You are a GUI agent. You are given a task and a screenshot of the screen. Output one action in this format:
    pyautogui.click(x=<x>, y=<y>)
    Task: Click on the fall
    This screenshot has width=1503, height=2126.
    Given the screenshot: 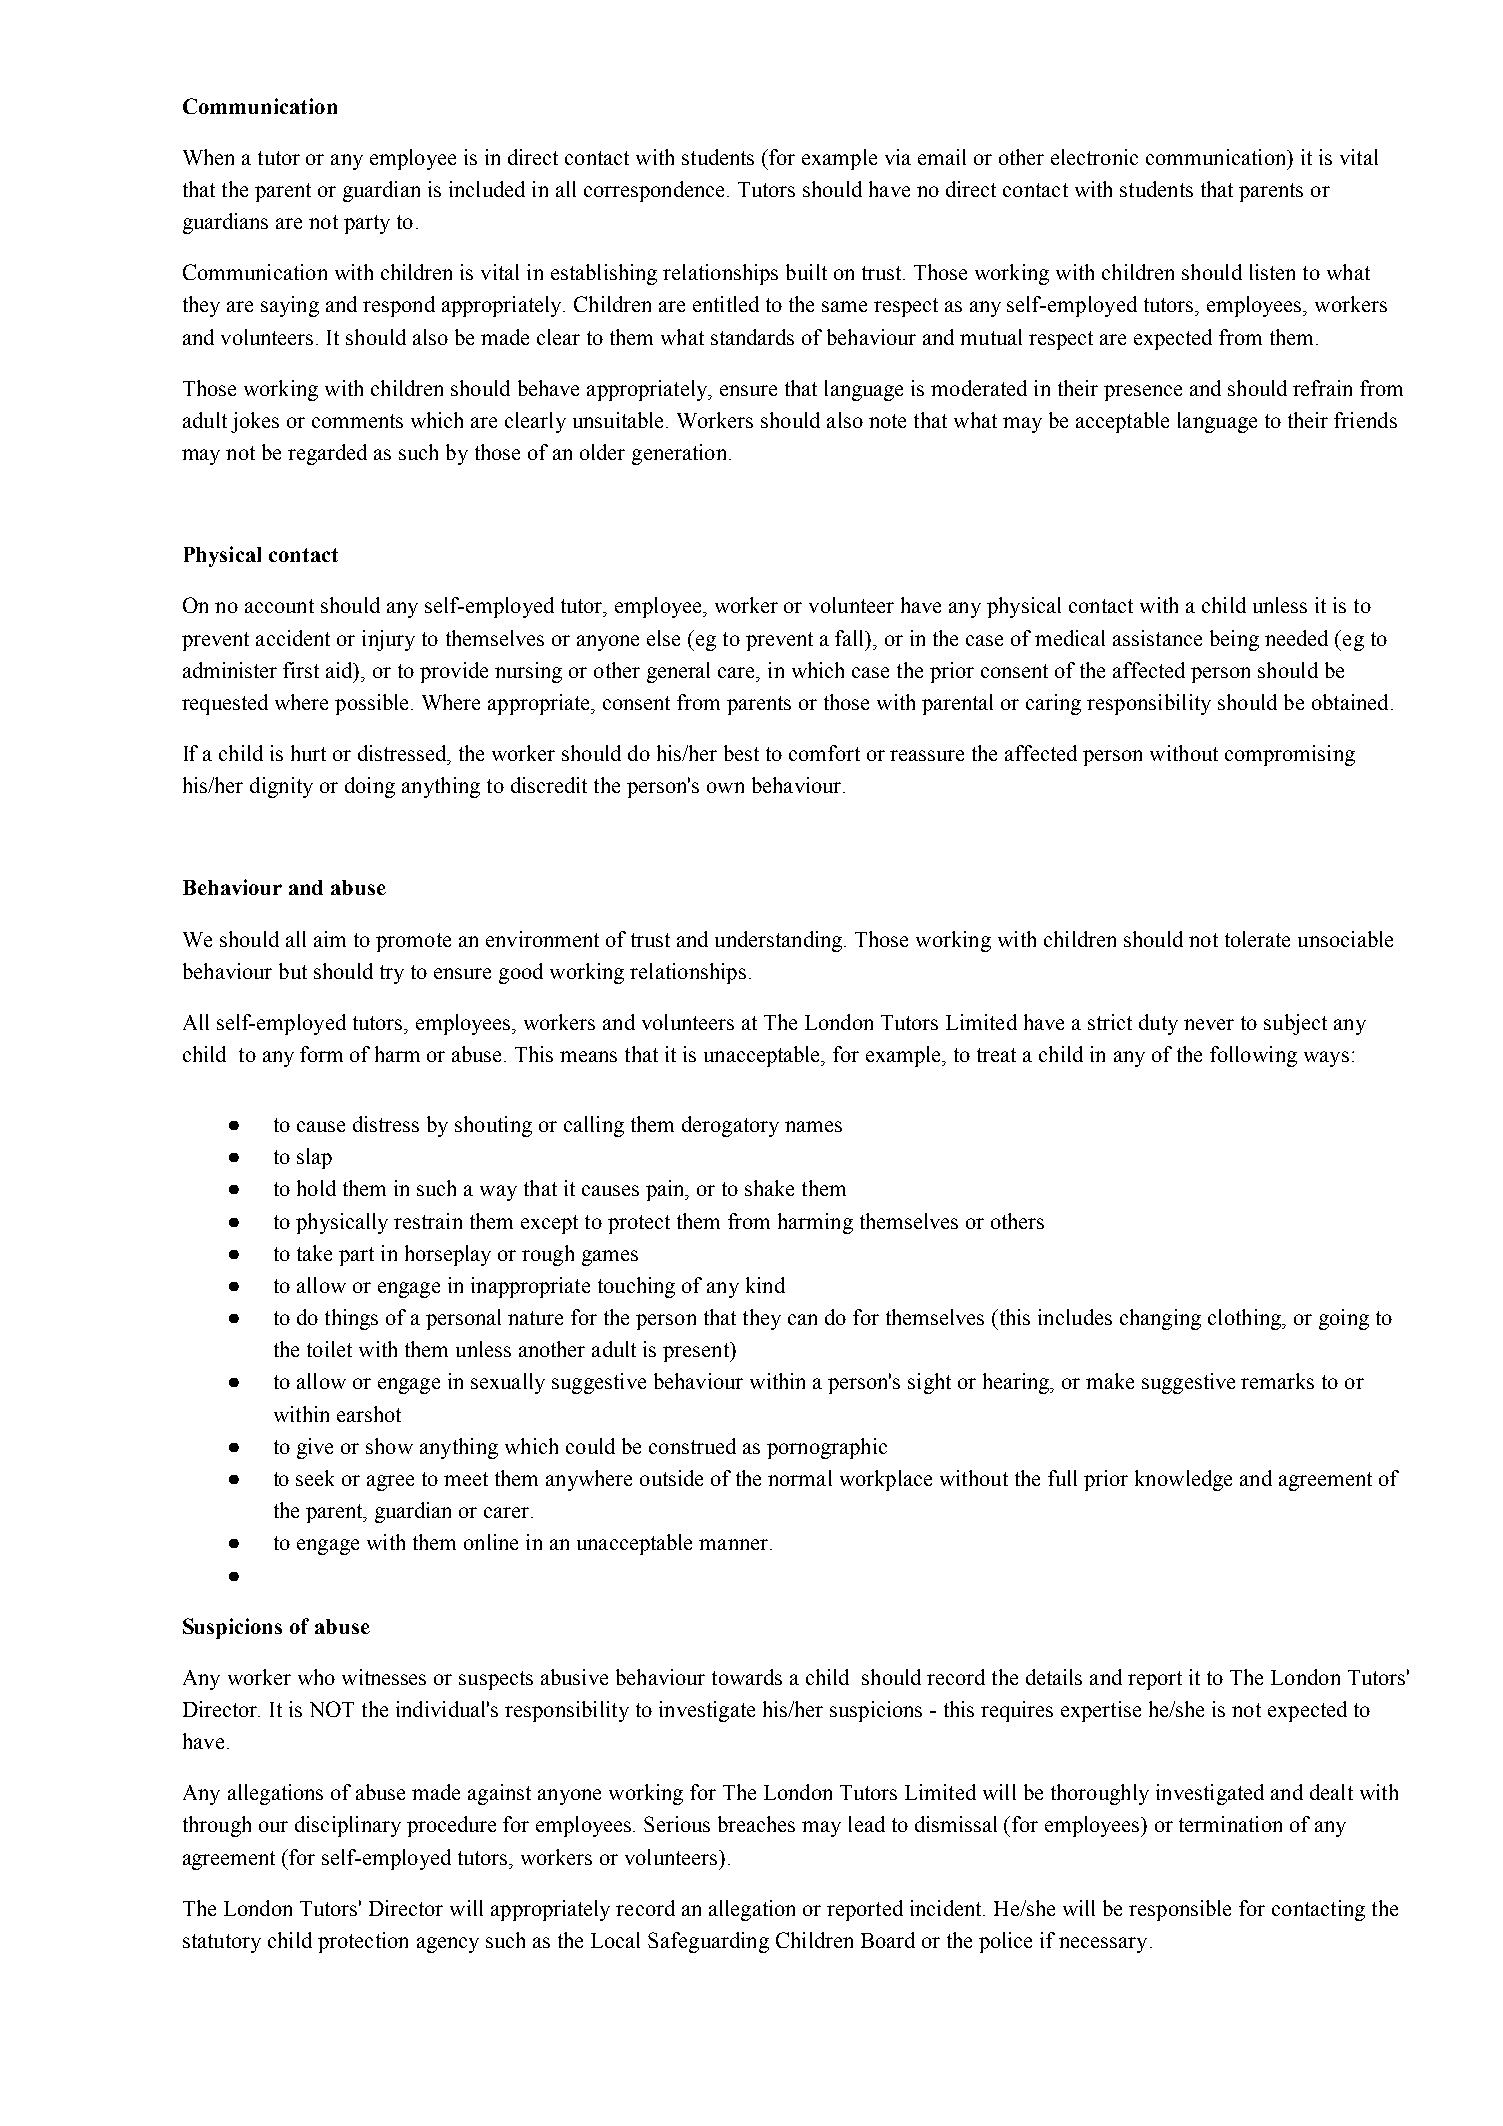 What is the action you would take?
    pyautogui.click(x=851, y=638)
